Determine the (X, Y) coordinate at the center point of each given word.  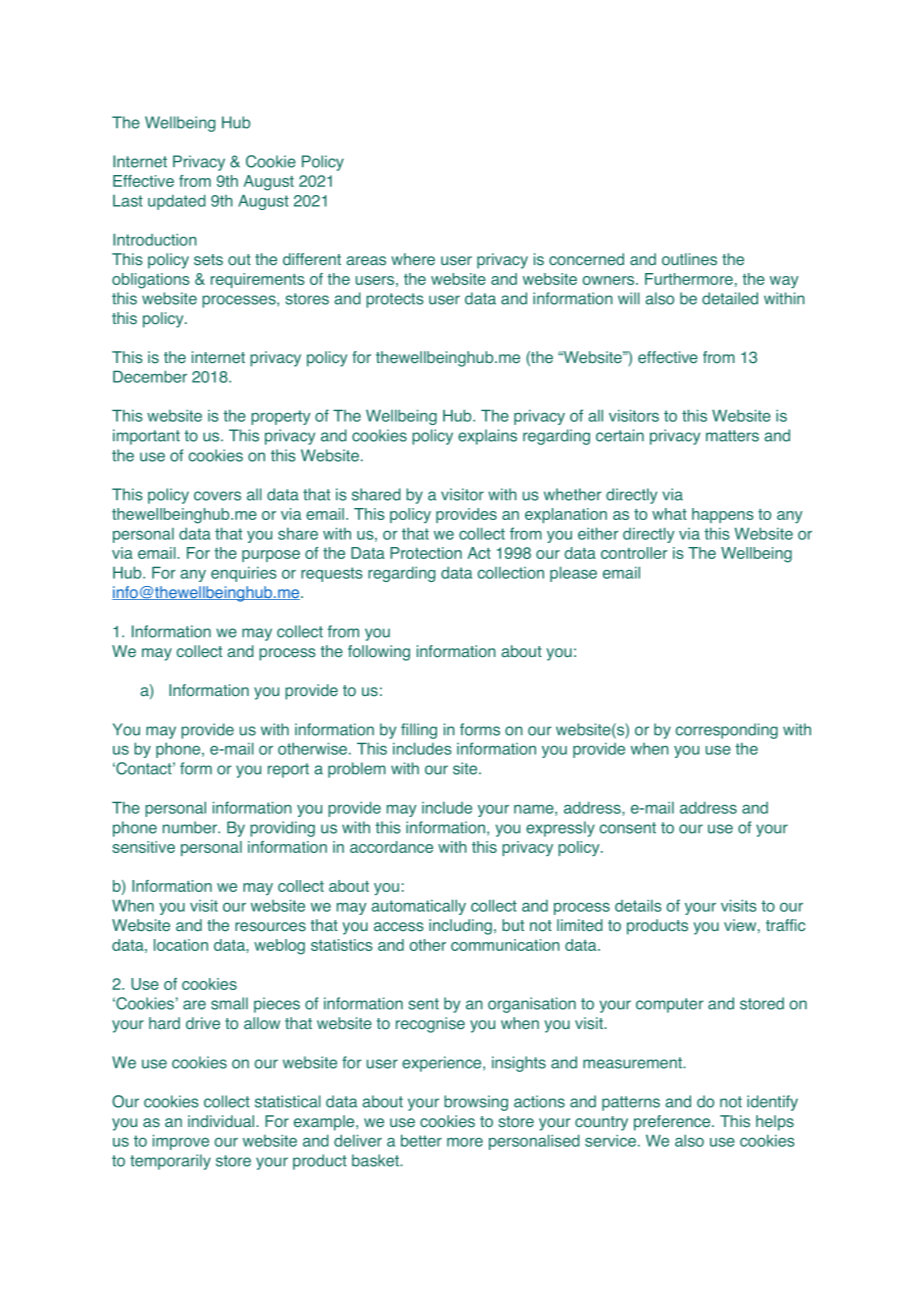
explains (487, 437)
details (638, 905)
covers (217, 496)
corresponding (727, 731)
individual (222, 1121)
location (181, 945)
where (413, 259)
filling (419, 731)
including (460, 927)
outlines (689, 259)
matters (732, 436)
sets (208, 260)
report (288, 770)
